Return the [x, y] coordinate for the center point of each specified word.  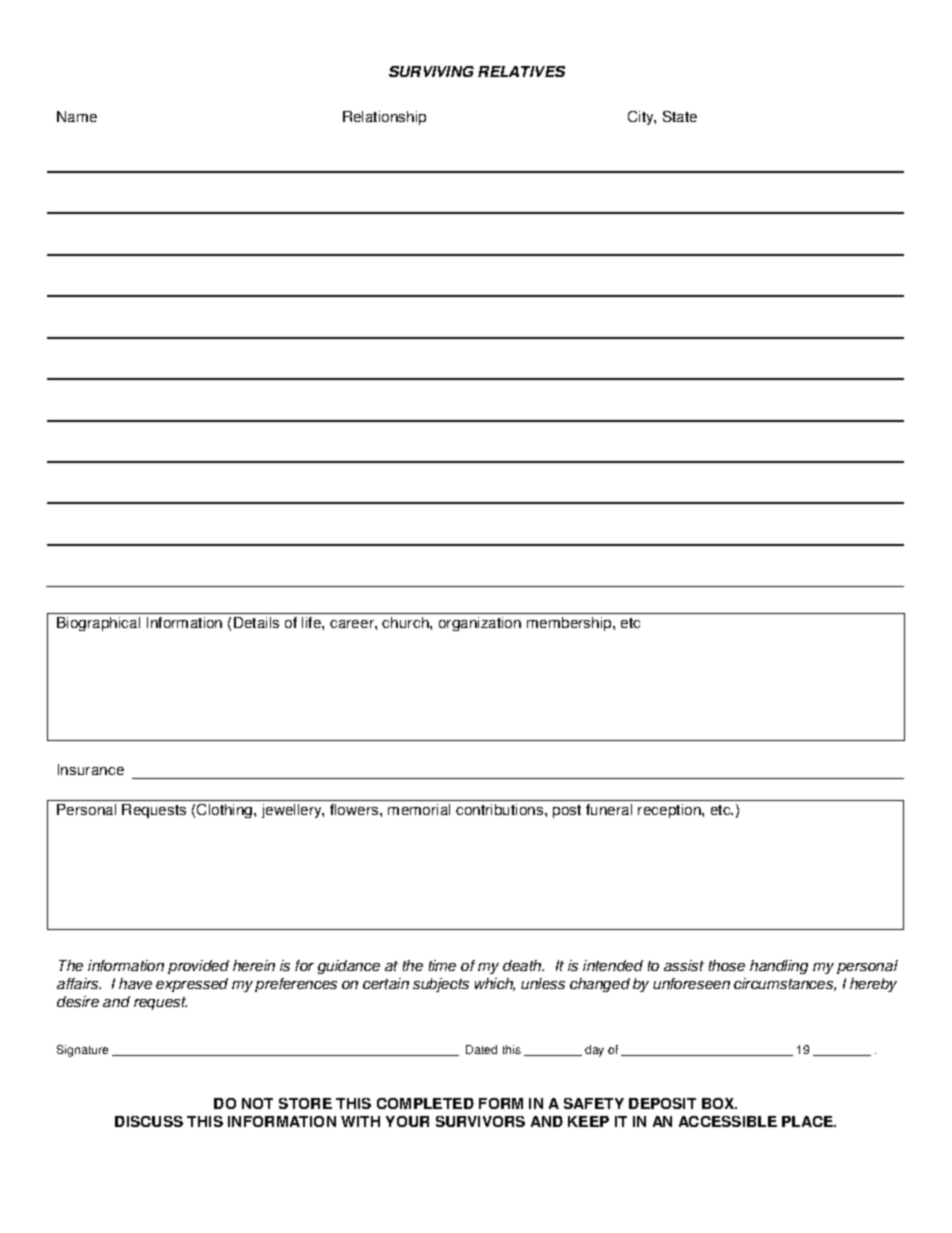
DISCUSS [149, 1121]
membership [570, 624]
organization [480, 624]
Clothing [224, 811]
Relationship [384, 118]
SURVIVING [431, 71]
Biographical [98, 624]
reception [670, 811]
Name [77, 116]
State [680, 116]
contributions [499, 809]
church [406, 622]
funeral [609, 809]
